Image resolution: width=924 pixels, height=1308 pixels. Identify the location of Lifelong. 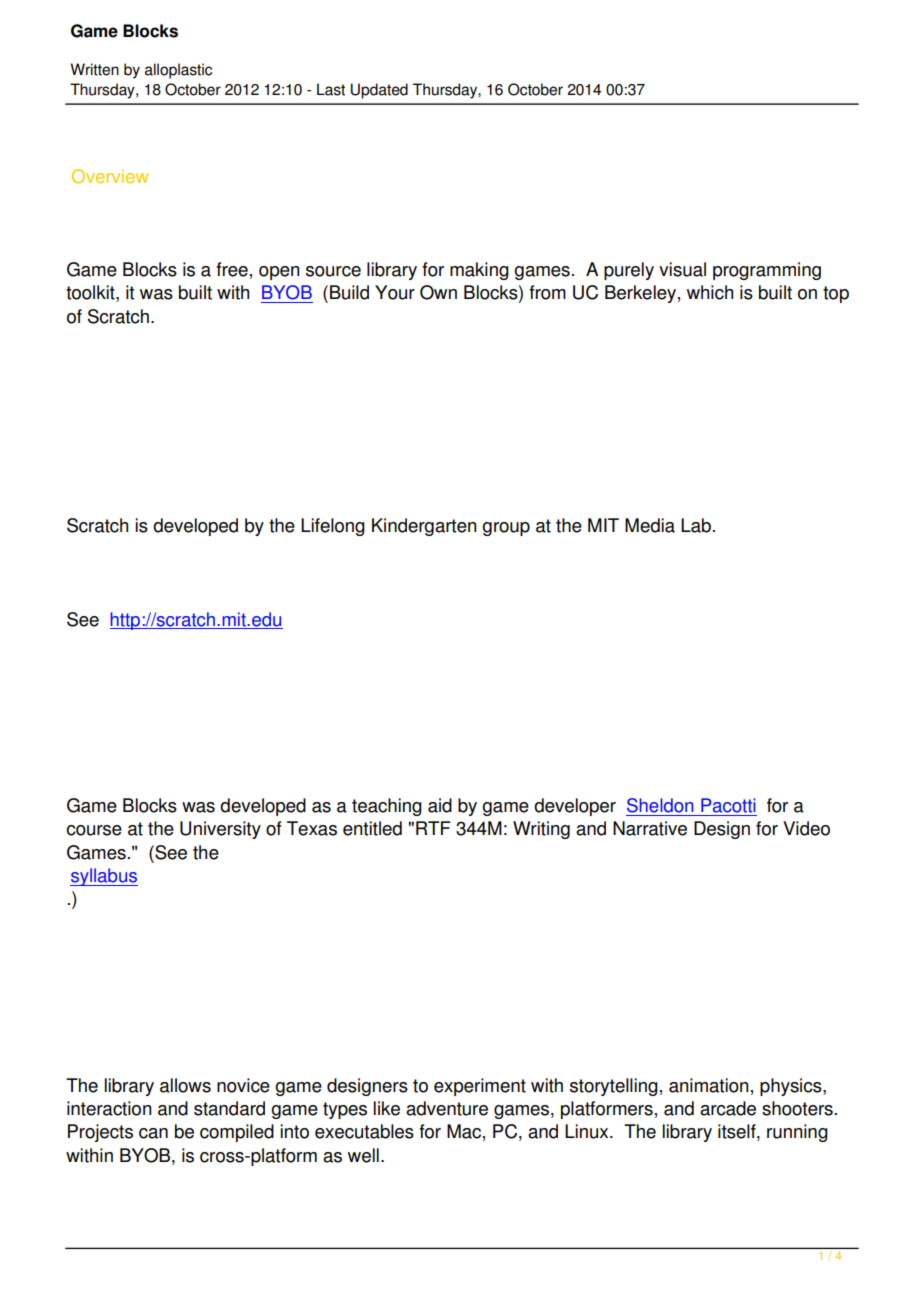
(333, 527).
